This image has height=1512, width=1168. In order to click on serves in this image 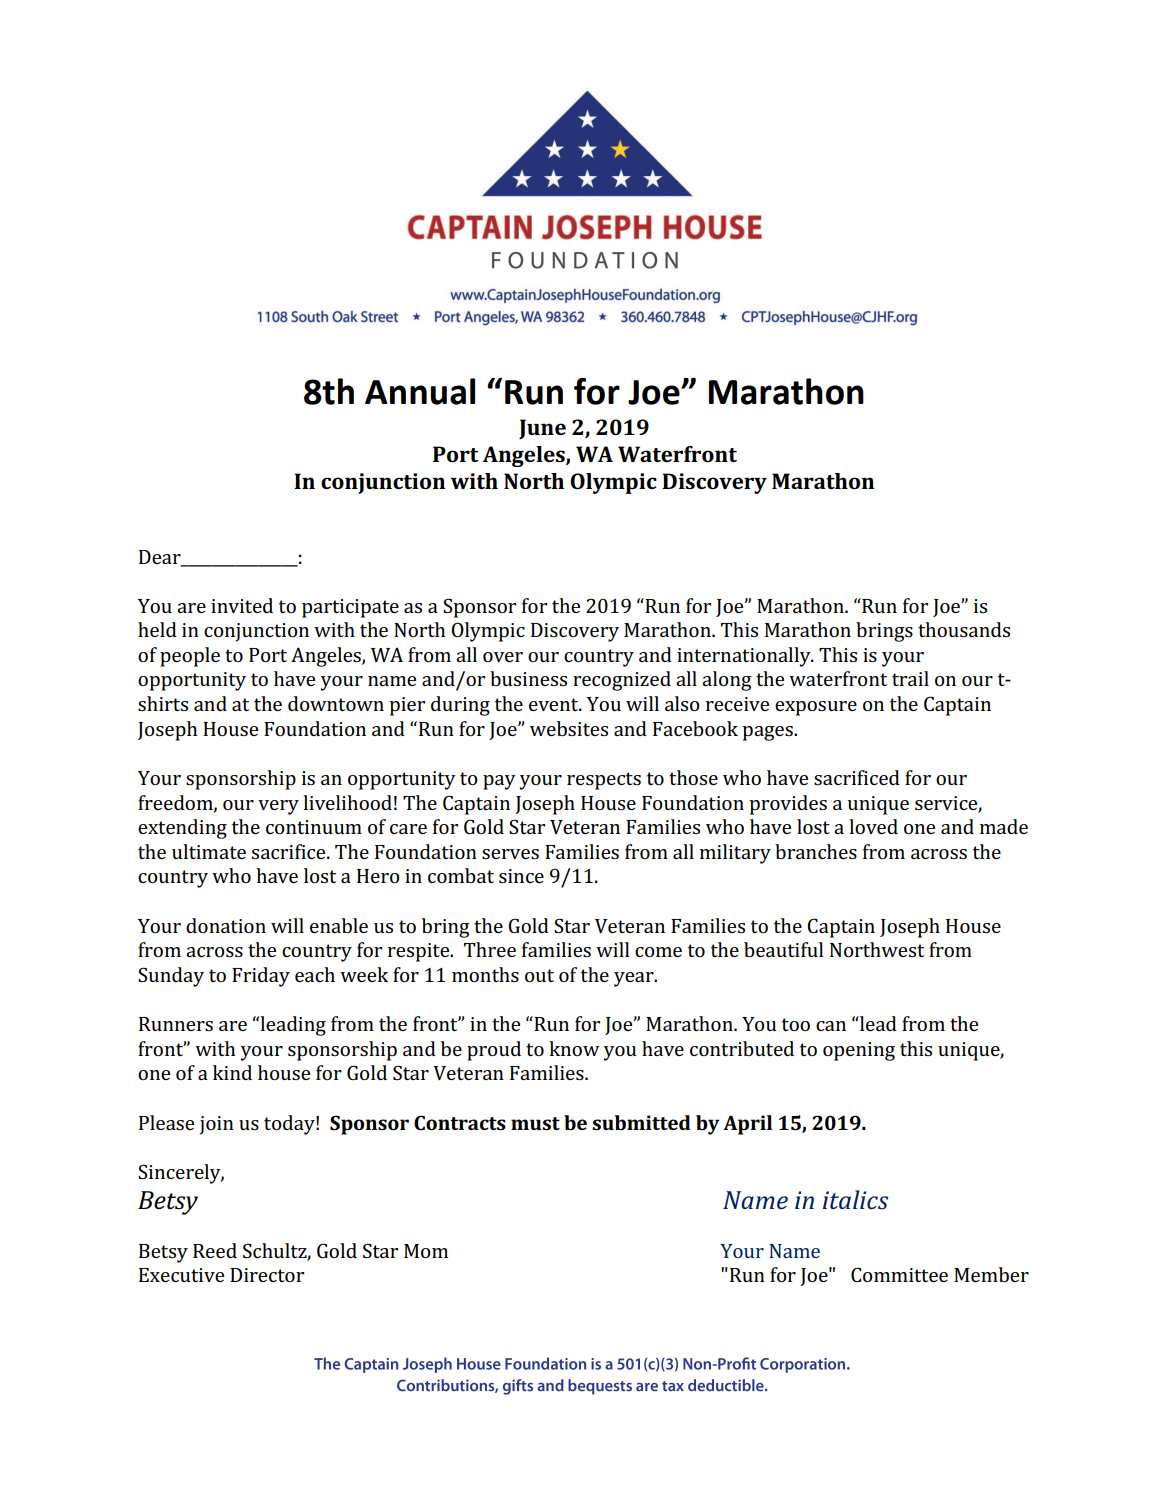, I will do `click(510, 854)`.
